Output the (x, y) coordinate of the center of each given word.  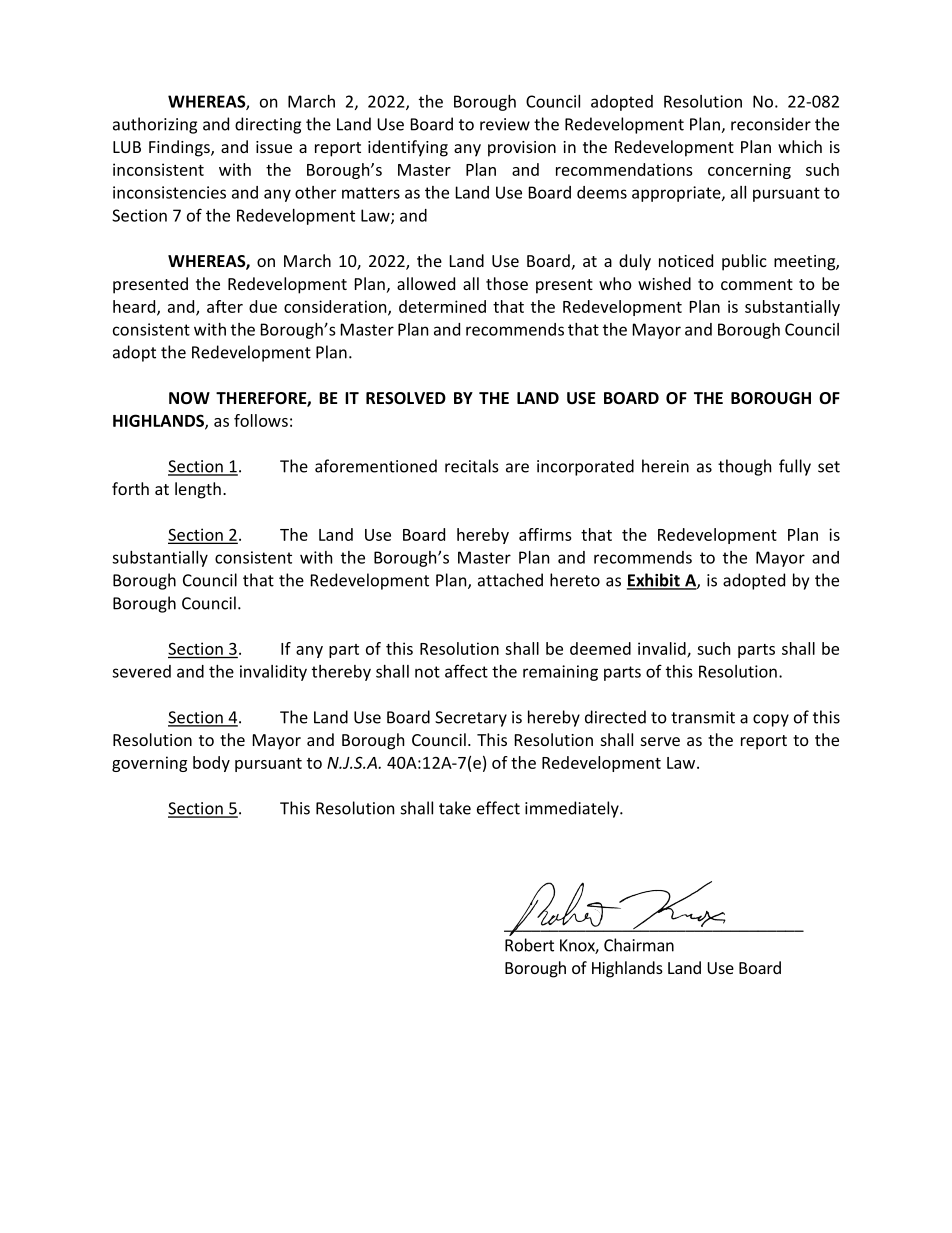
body (211, 764)
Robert (529, 945)
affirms (545, 534)
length (198, 490)
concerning (749, 171)
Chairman (639, 945)
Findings (180, 148)
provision (522, 149)
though (744, 467)
